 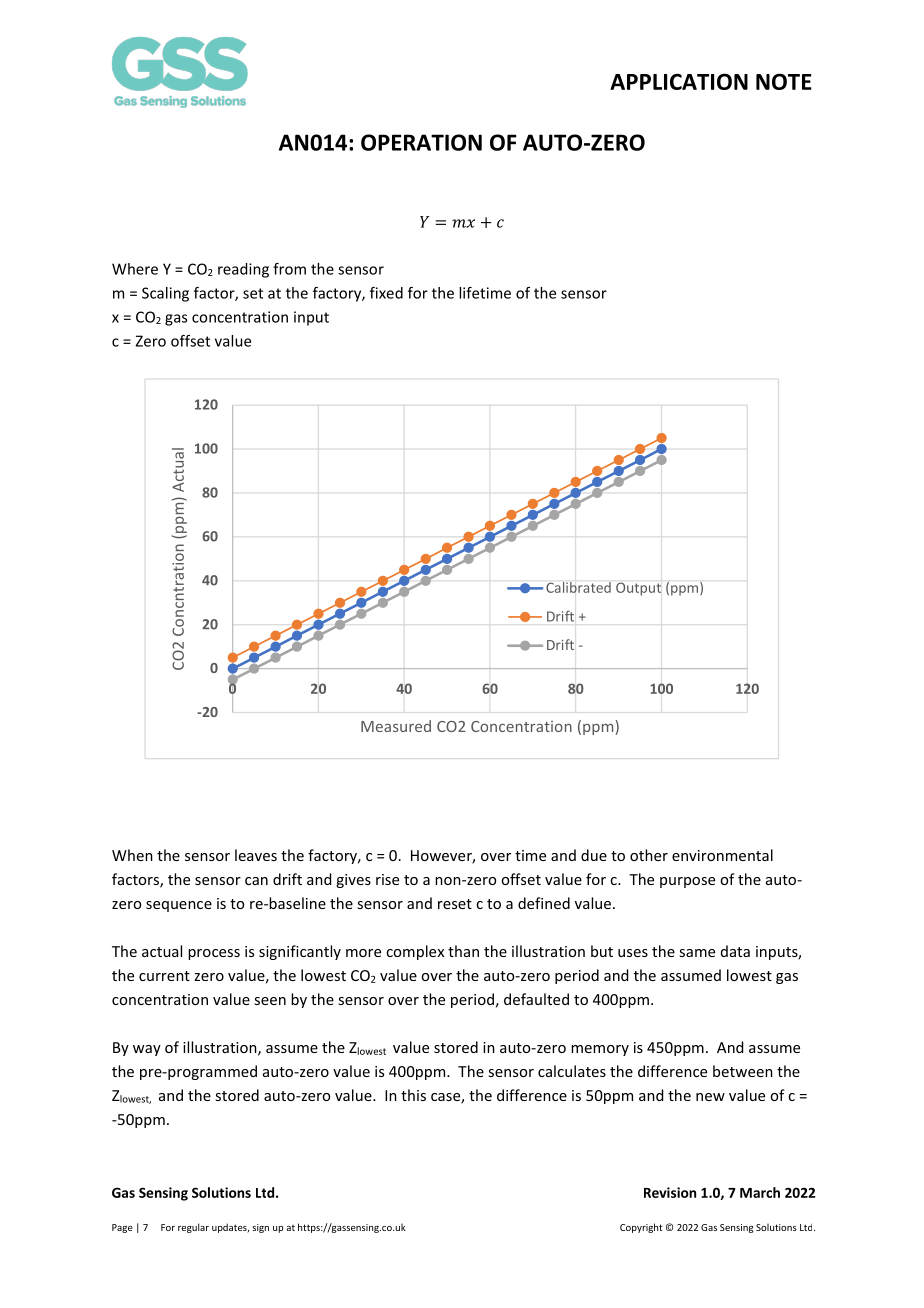 What do you see at coordinates (670, 1192) in the document?
I see `Revision` at bounding box center [670, 1192].
